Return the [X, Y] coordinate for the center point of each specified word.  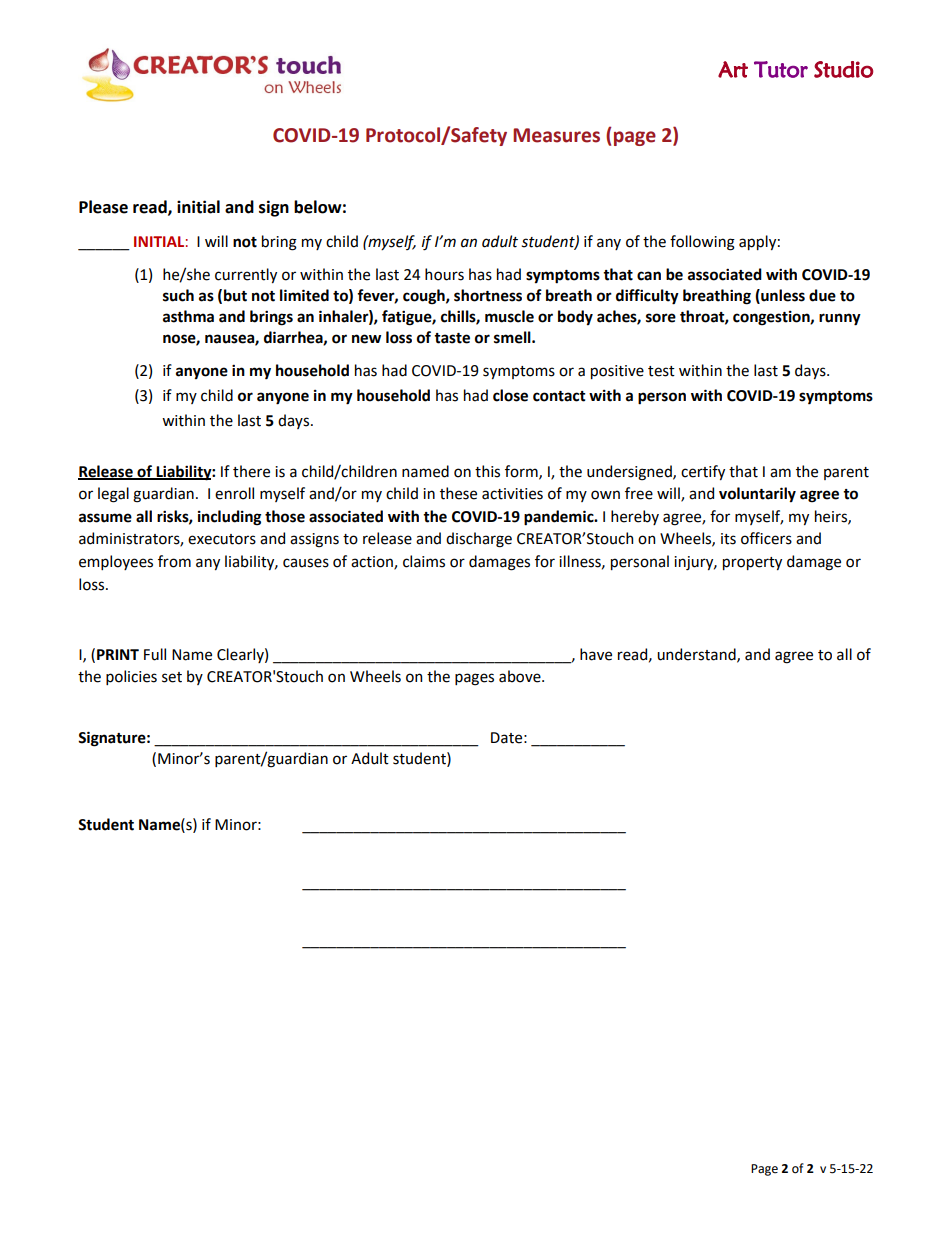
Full [155, 654]
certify [703, 472]
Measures [556, 135]
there [251, 471]
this [487, 471]
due [822, 295]
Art [733, 69]
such [178, 295]
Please [103, 207]
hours [444, 274]
